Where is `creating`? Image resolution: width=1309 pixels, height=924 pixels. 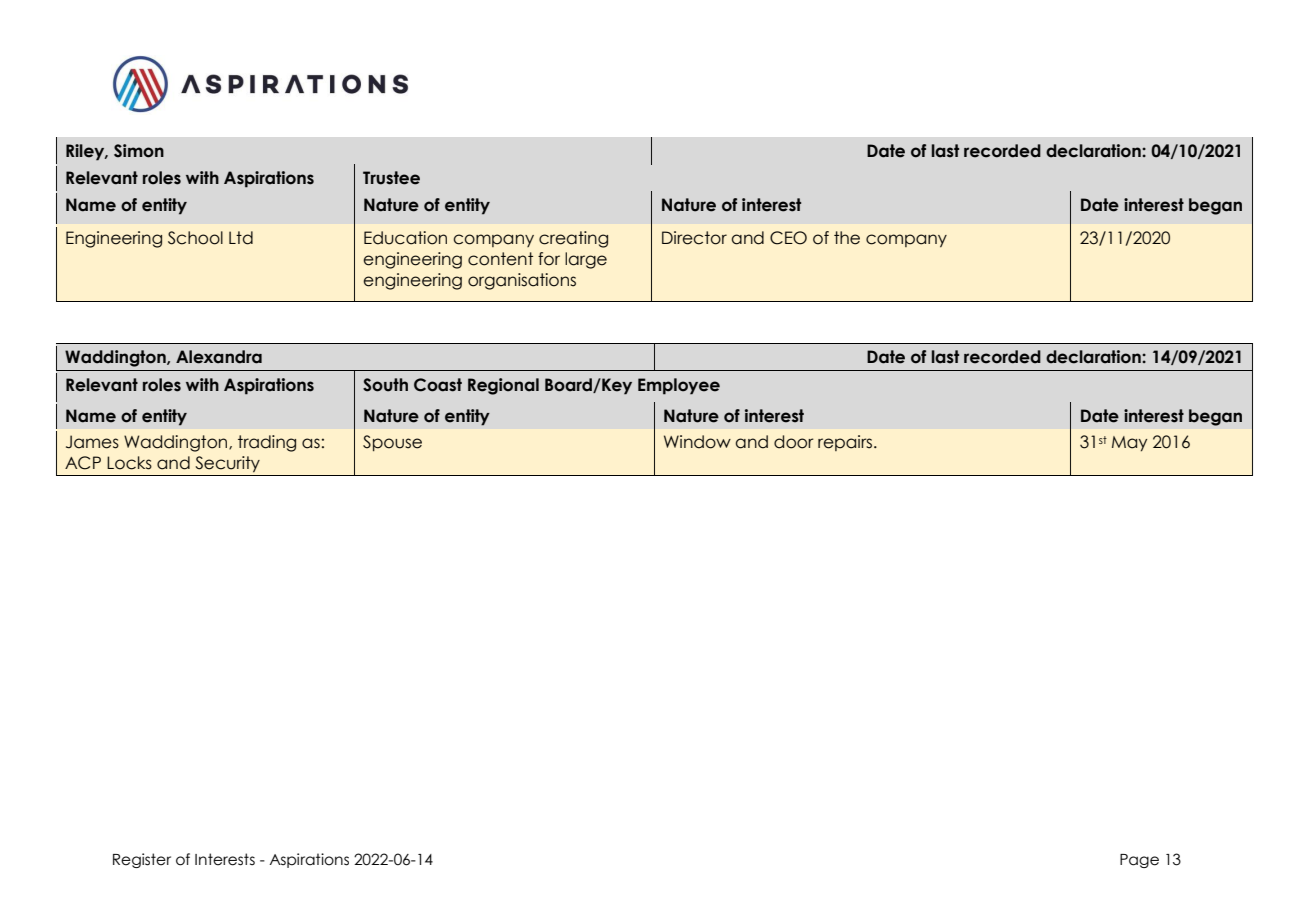 creating is located at coordinates (573, 239).
